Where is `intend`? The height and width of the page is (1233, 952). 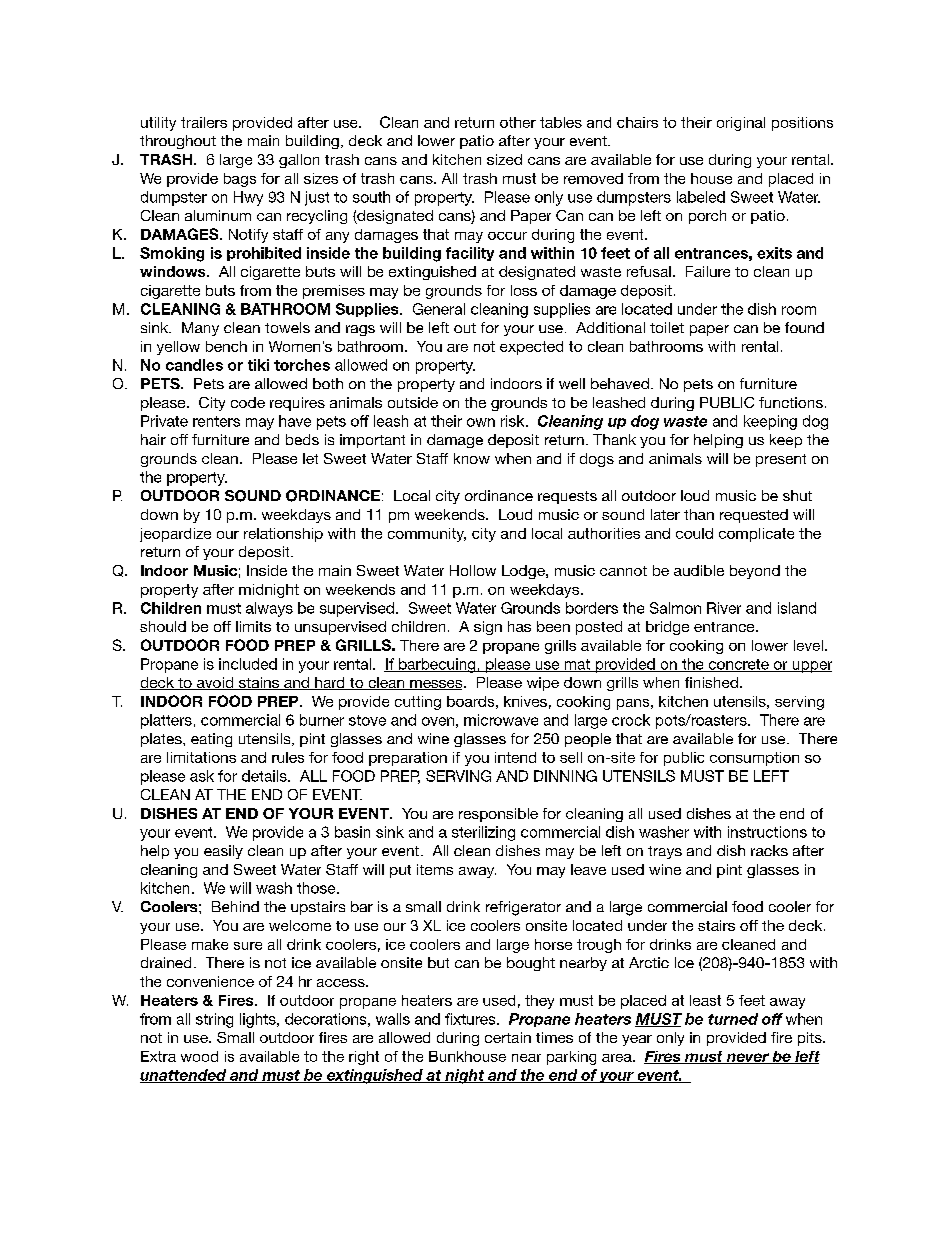 intend is located at coordinates (515, 757).
